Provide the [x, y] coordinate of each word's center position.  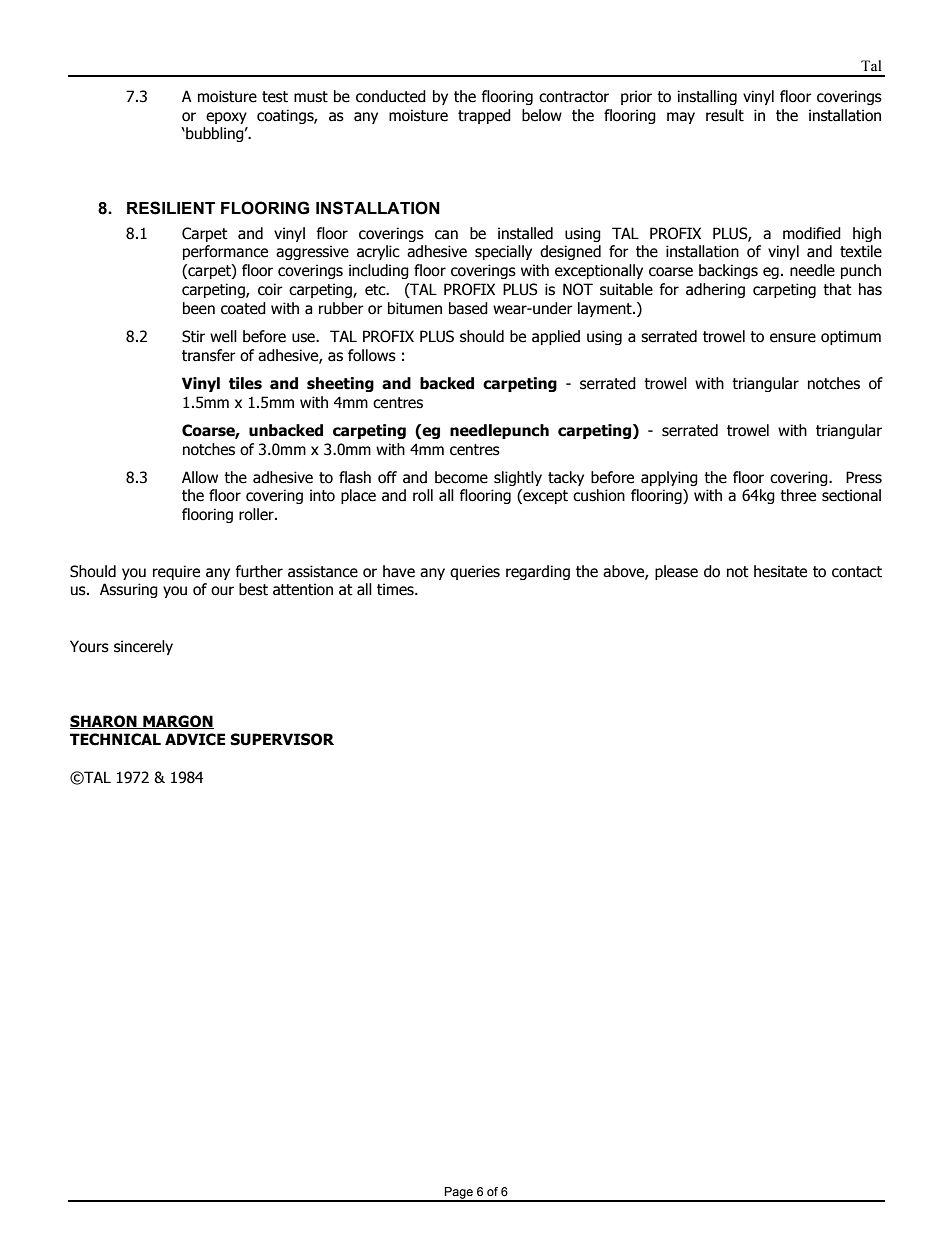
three [798, 495]
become [461, 477]
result [725, 115]
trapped [484, 116]
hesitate [780, 571]
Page [459, 1194]
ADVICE [195, 739]
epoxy [226, 118]
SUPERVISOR [282, 739]
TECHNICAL [115, 739]
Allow [200, 477]
